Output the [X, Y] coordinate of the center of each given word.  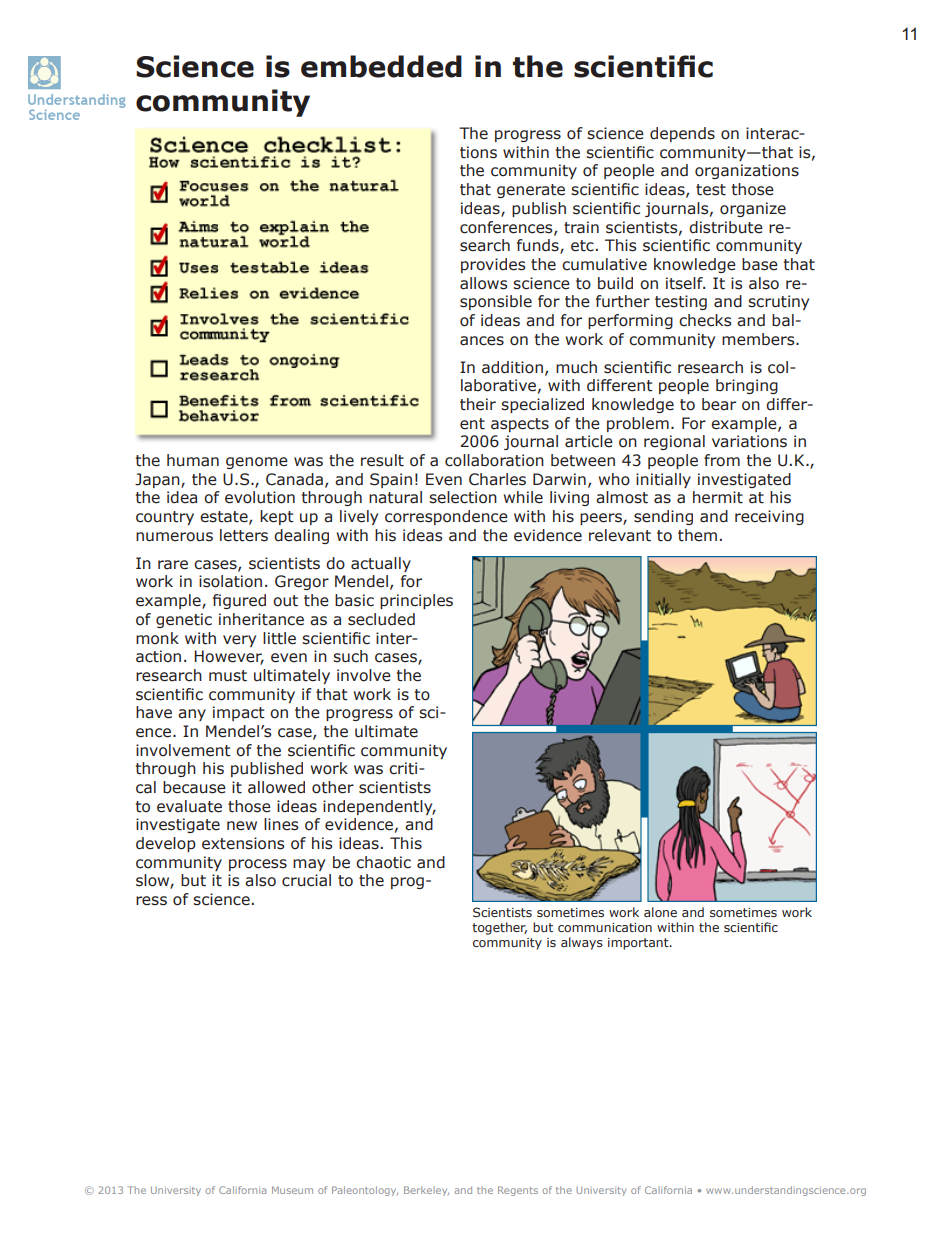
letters [244, 535]
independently [379, 807]
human [193, 460]
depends [682, 134]
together [499, 928]
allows [484, 283]
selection [463, 497]
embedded [381, 66]
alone [660, 912]
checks [705, 320]
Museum [292, 1190]
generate [531, 191]
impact [239, 713]
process [258, 865]
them [697, 535]
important [639, 944]
